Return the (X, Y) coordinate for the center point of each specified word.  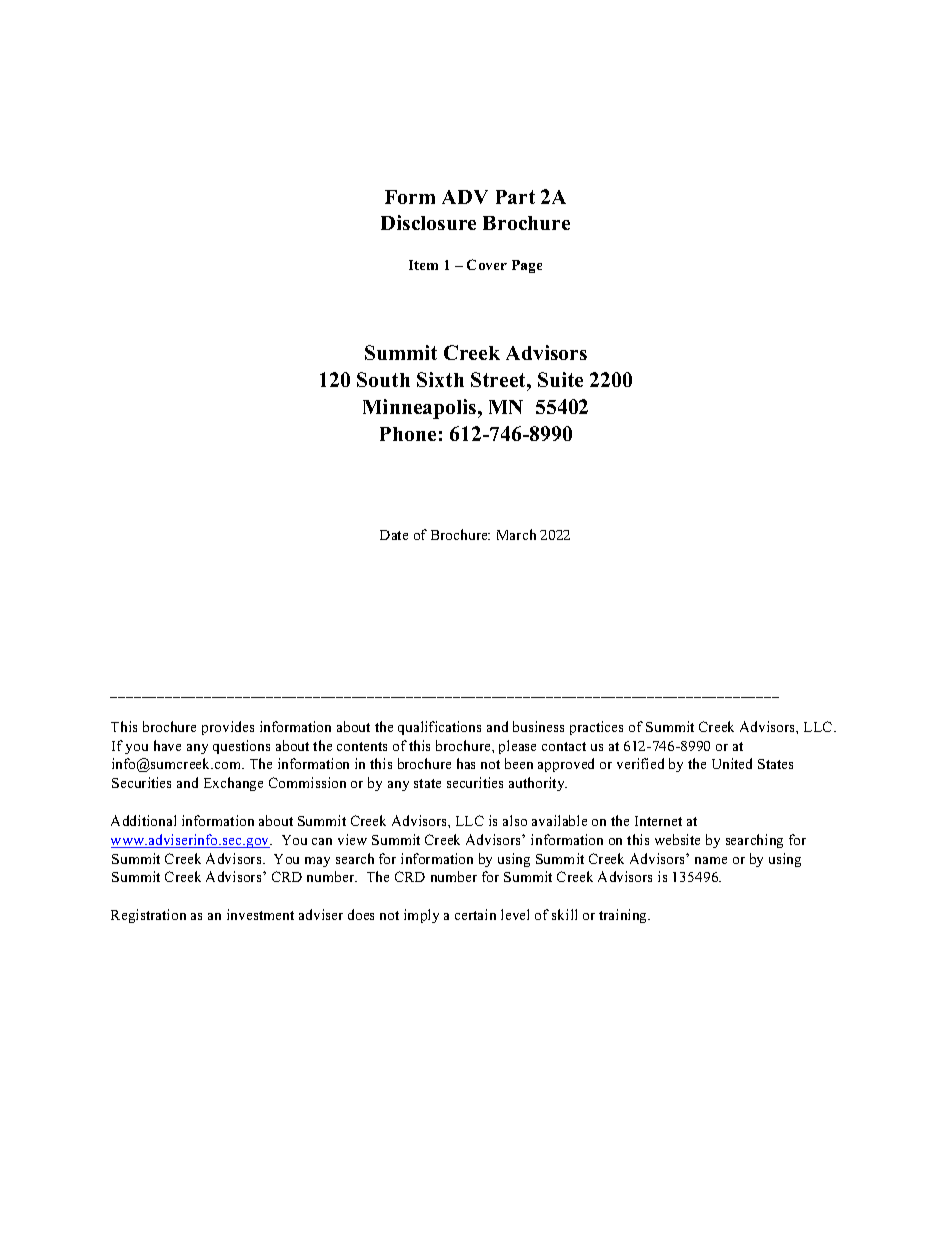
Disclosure (428, 222)
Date (394, 535)
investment (260, 914)
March (516, 534)
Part (515, 197)
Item (423, 265)
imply (421, 916)
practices (596, 728)
